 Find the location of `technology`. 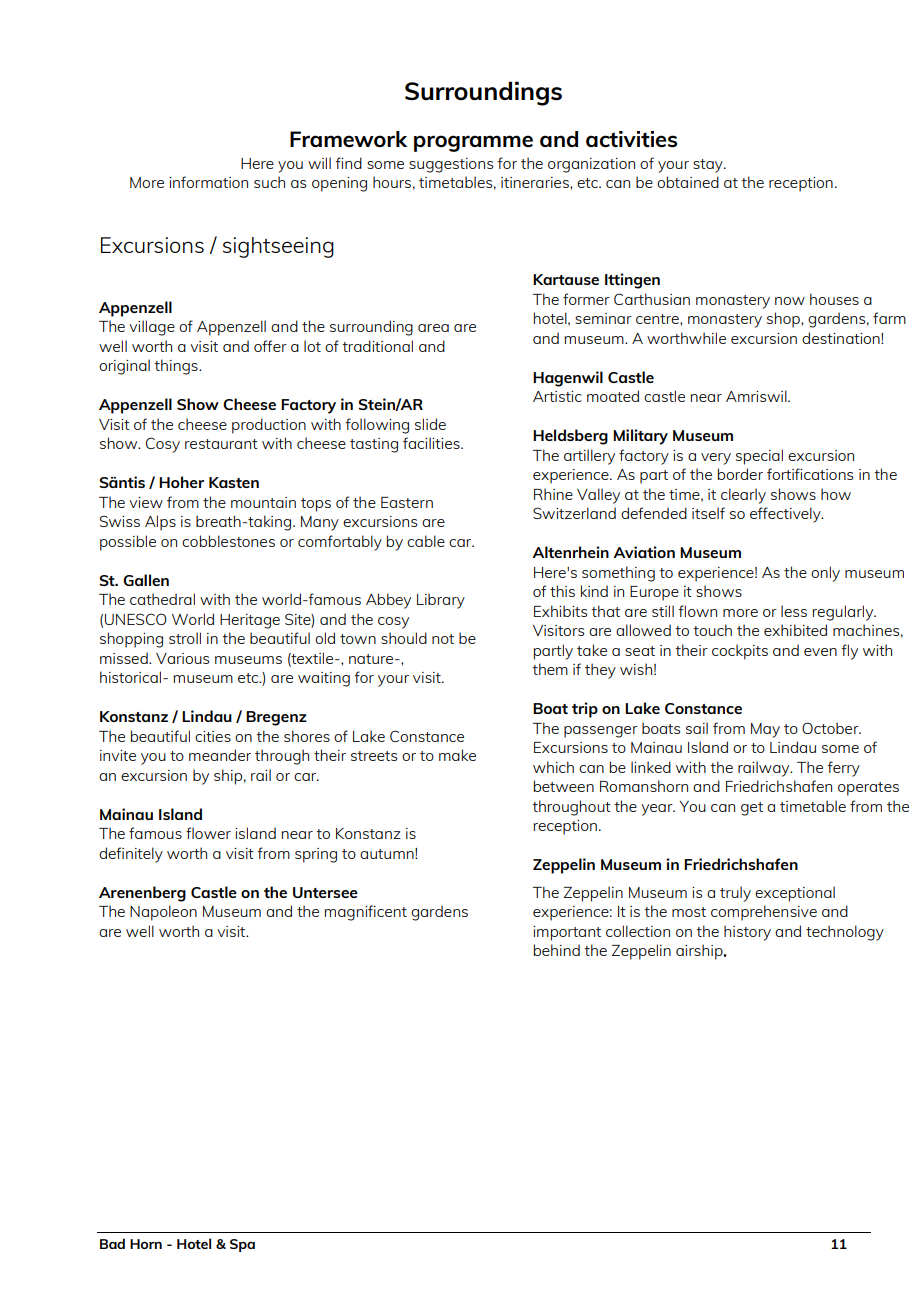

technology is located at coordinates (845, 933).
